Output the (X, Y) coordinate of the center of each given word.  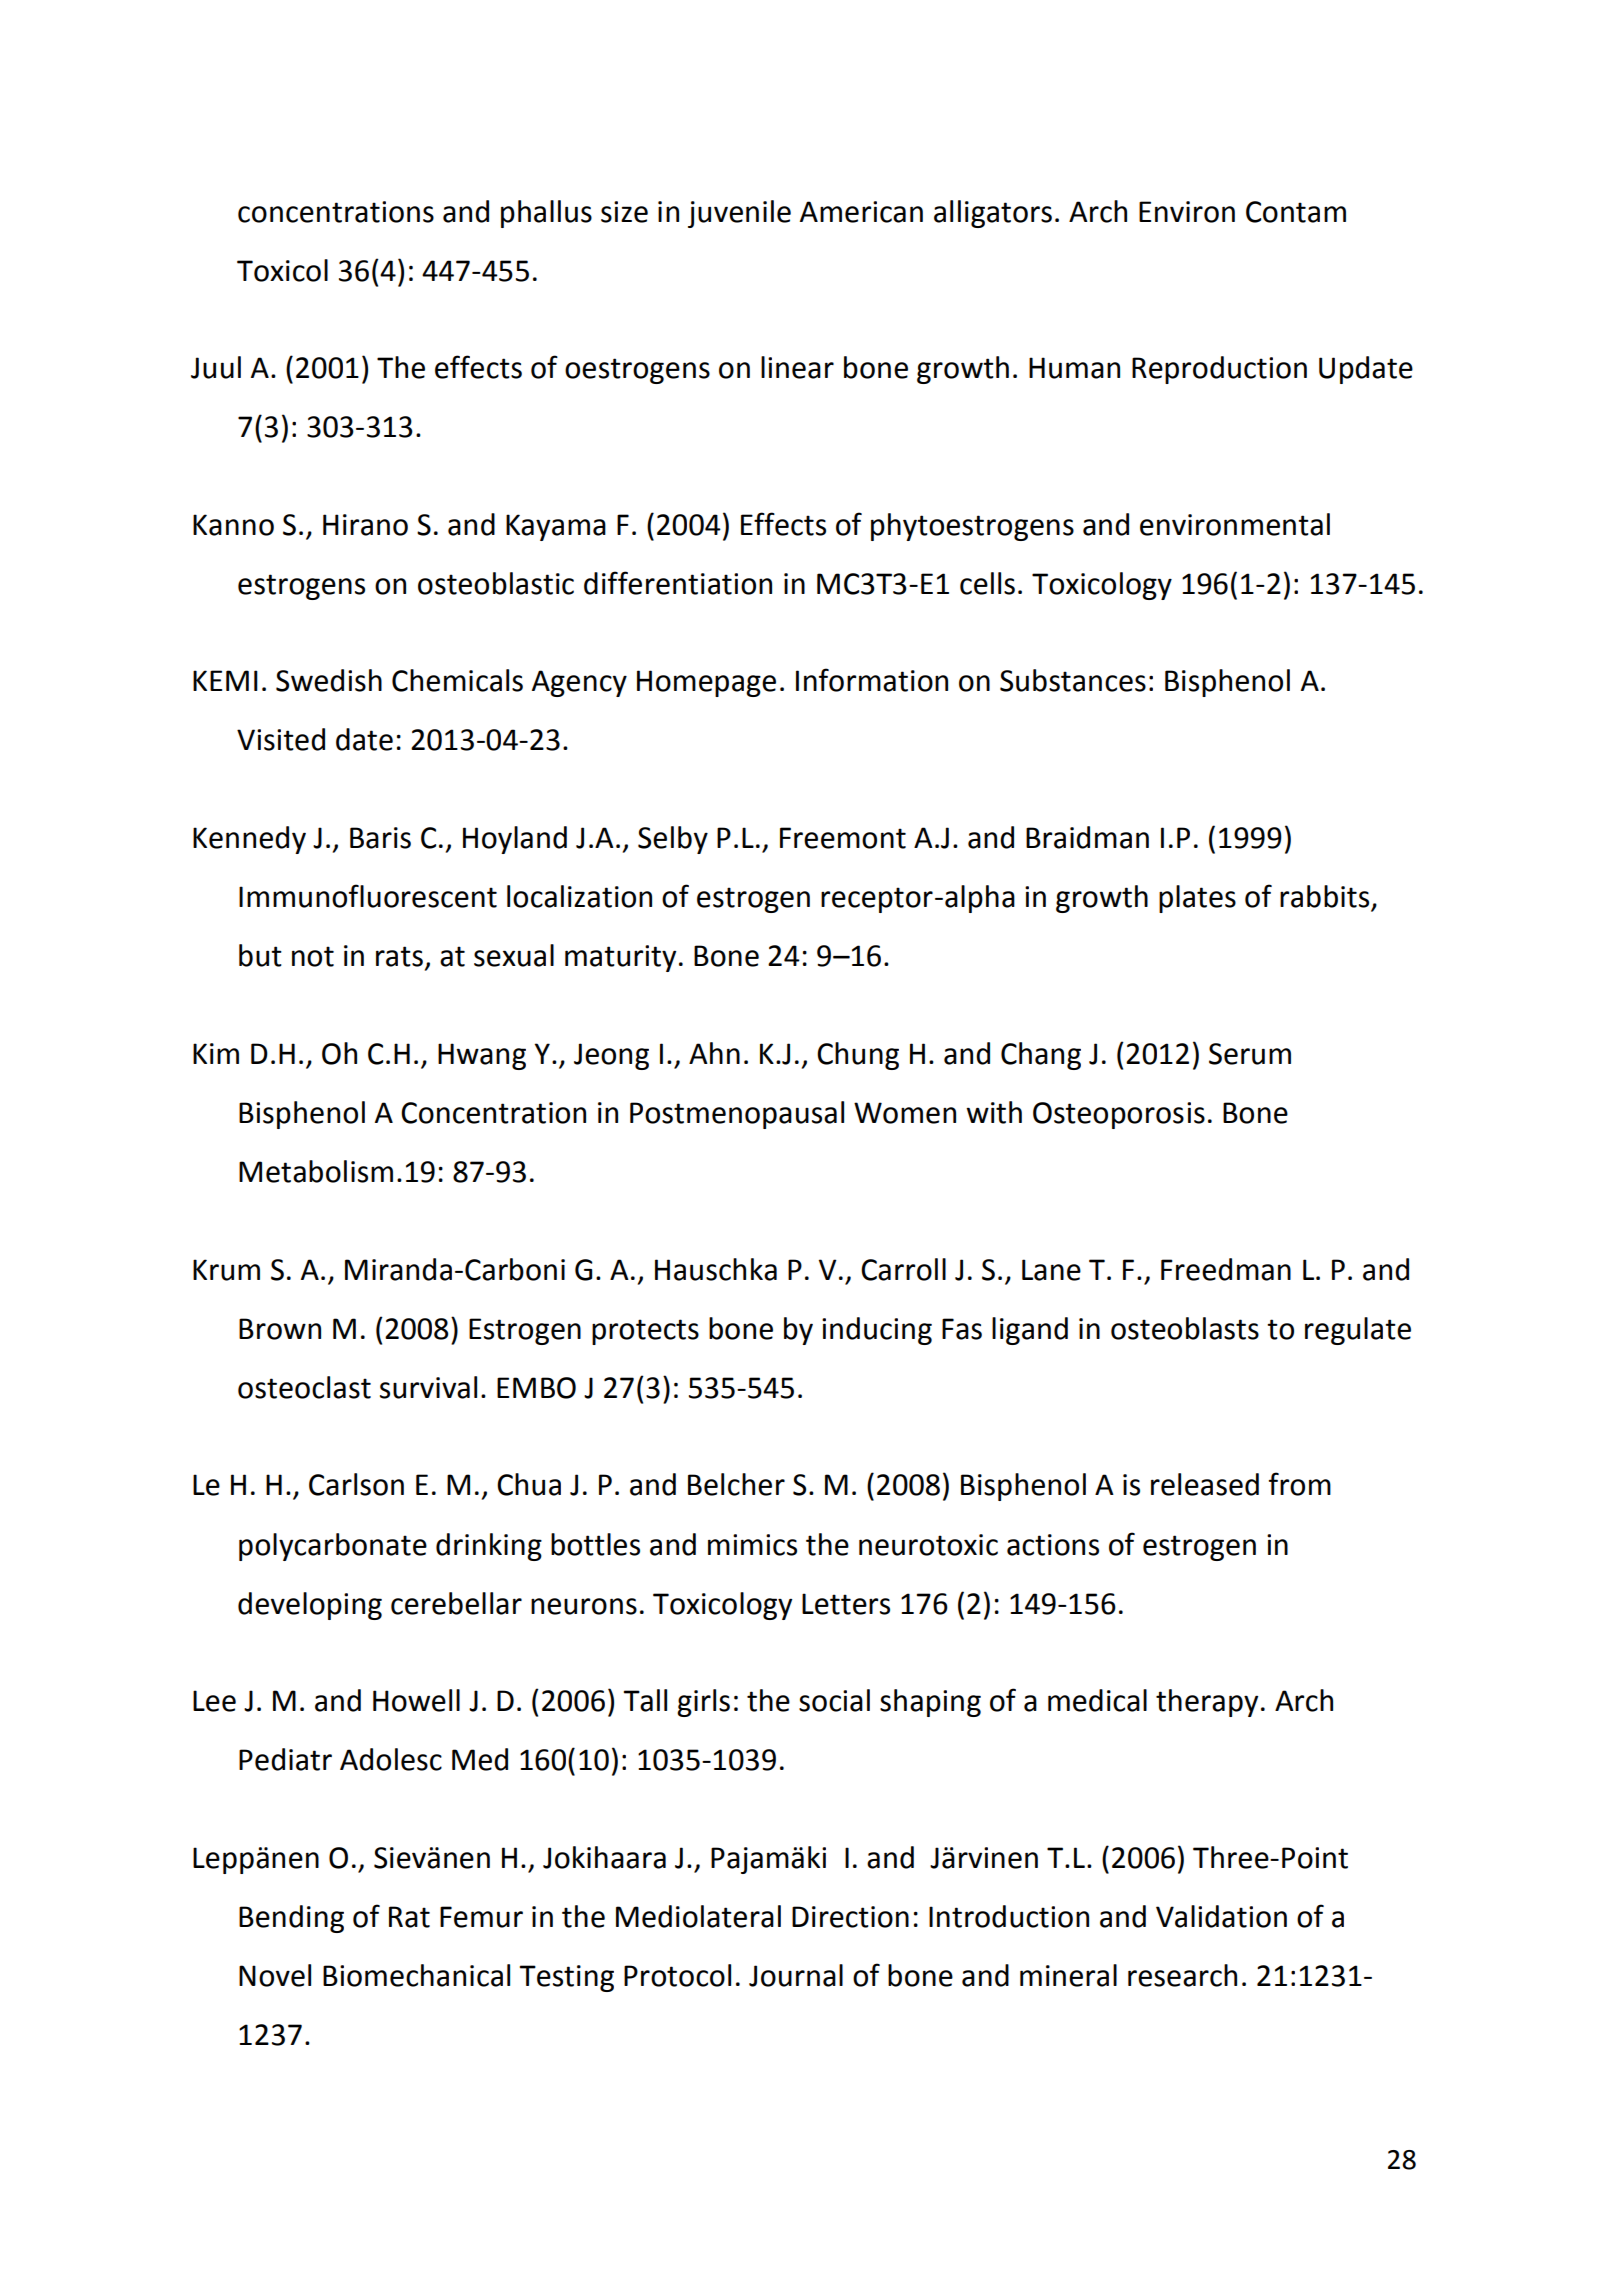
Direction (850, 1917)
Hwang (482, 1056)
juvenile (739, 214)
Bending (291, 1919)
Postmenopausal (737, 1115)
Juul (216, 367)
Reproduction (1219, 370)
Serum (1250, 1054)
